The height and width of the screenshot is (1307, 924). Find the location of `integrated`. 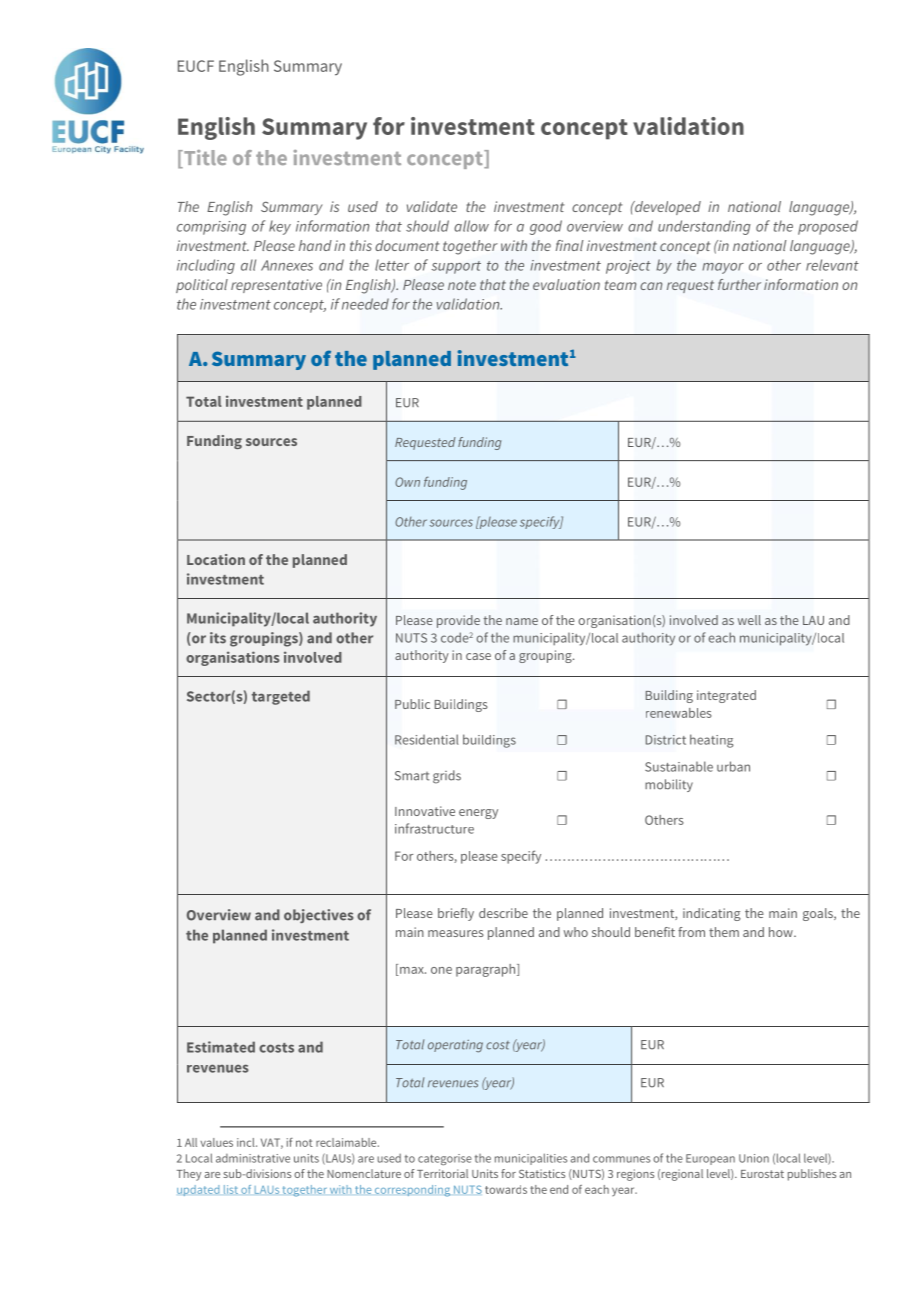

integrated is located at coordinates (726, 696).
